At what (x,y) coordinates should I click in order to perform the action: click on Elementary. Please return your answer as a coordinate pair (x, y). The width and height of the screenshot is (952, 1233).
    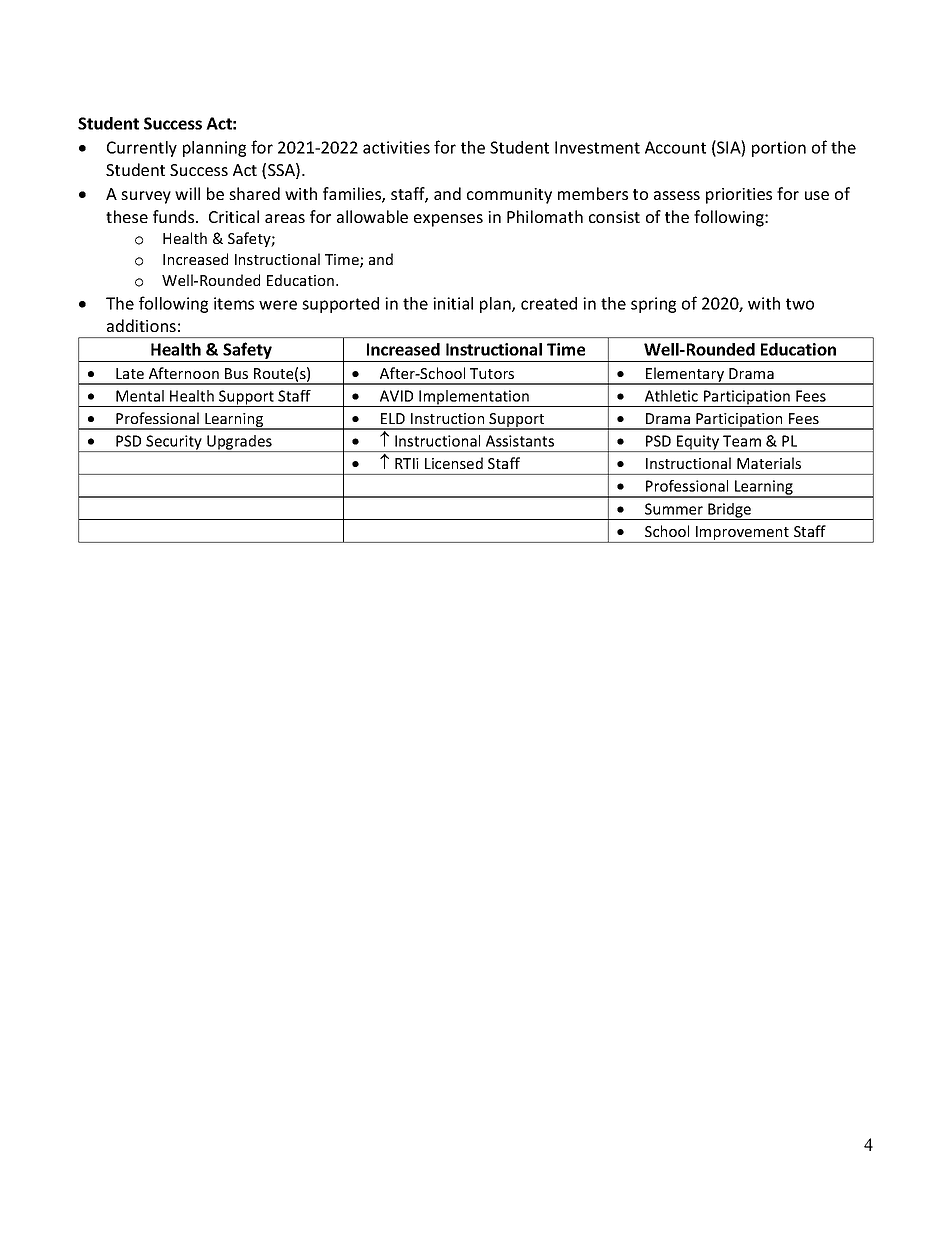
    Looking at the image, I should click on (685, 376).
